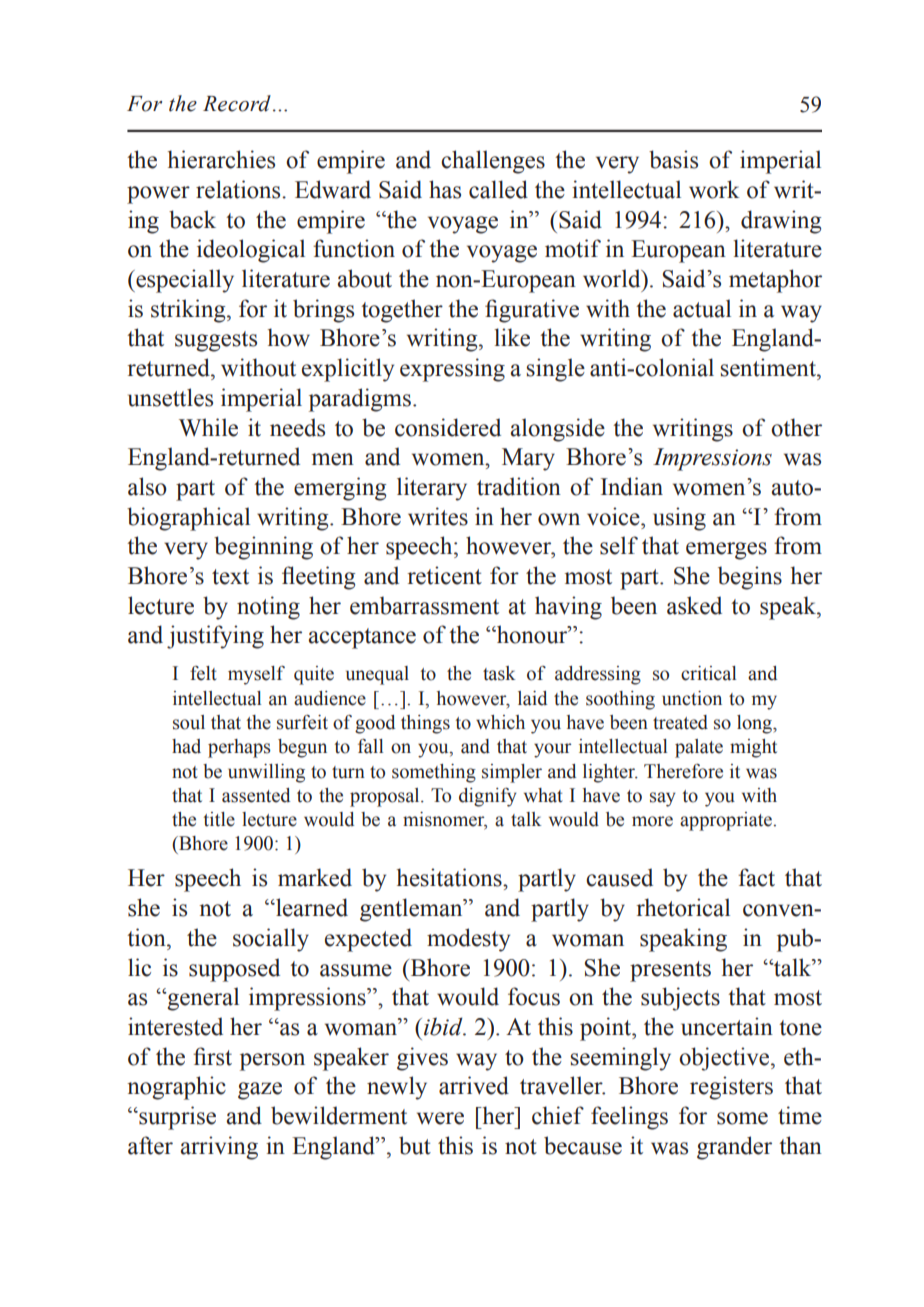  Describe the element at coordinates (440, 1118) in the screenshot. I see `were` at that location.
